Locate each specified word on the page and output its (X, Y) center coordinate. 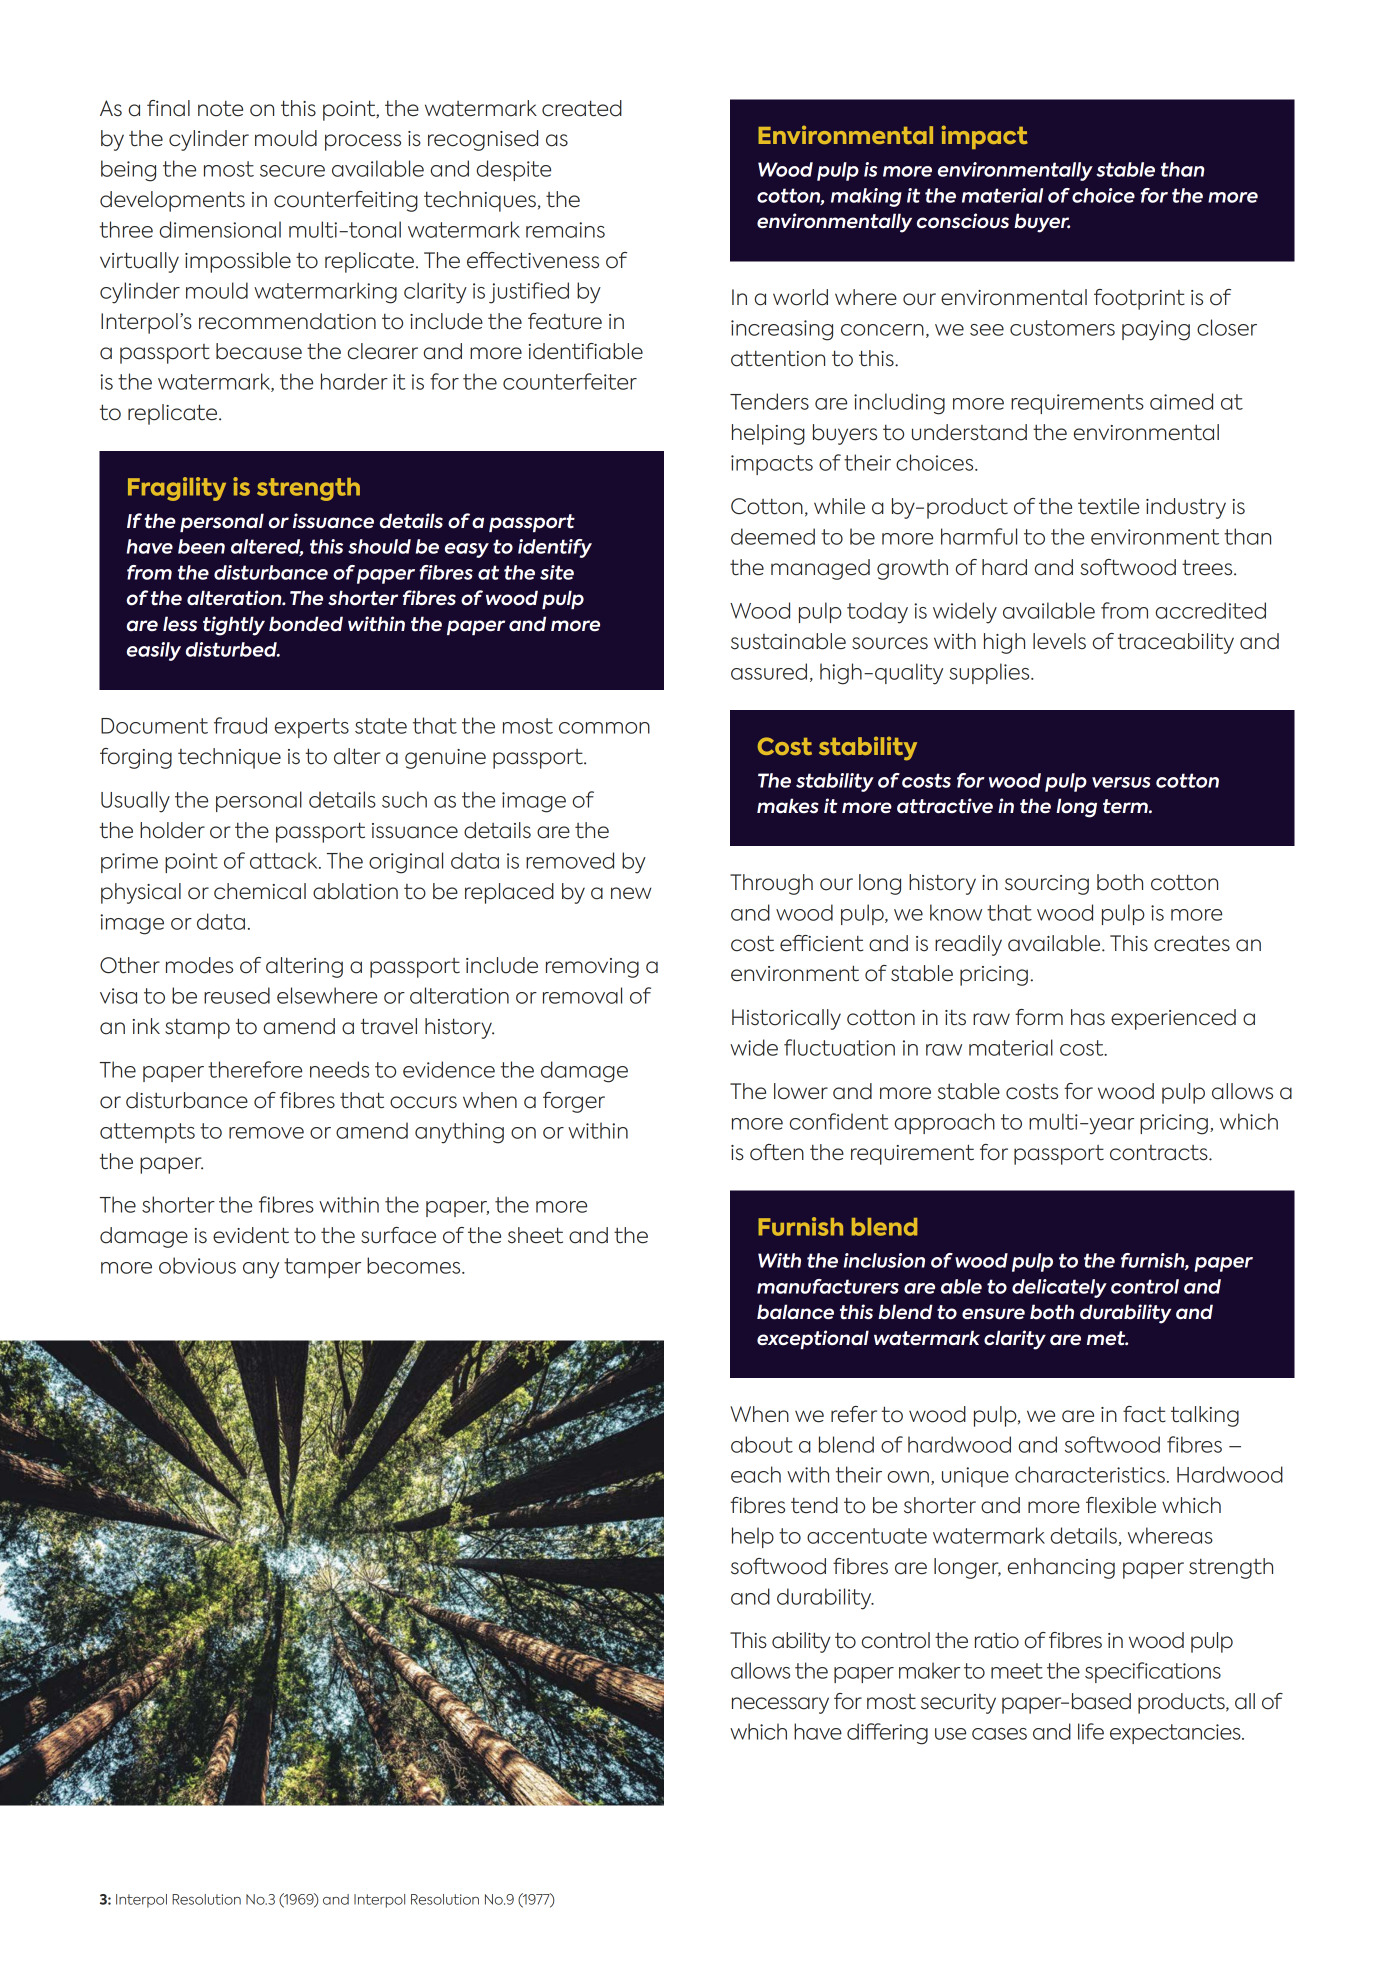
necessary (780, 1705)
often (777, 1152)
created (582, 108)
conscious (963, 221)
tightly (234, 626)
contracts (1160, 1153)
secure (292, 171)
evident (251, 1235)
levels (1059, 641)
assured (769, 671)
